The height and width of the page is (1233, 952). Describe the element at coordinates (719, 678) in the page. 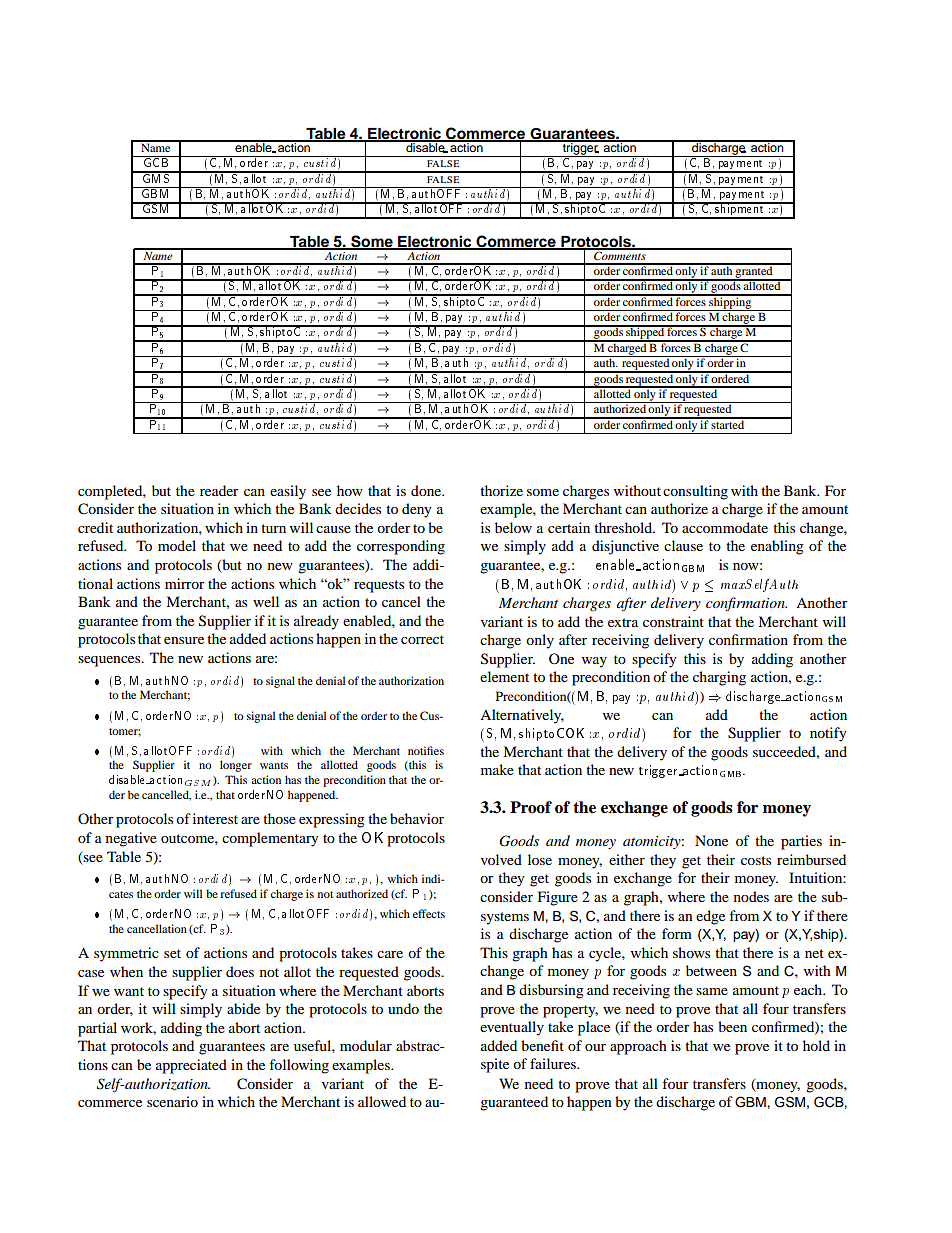

I see `charging` at that location.
